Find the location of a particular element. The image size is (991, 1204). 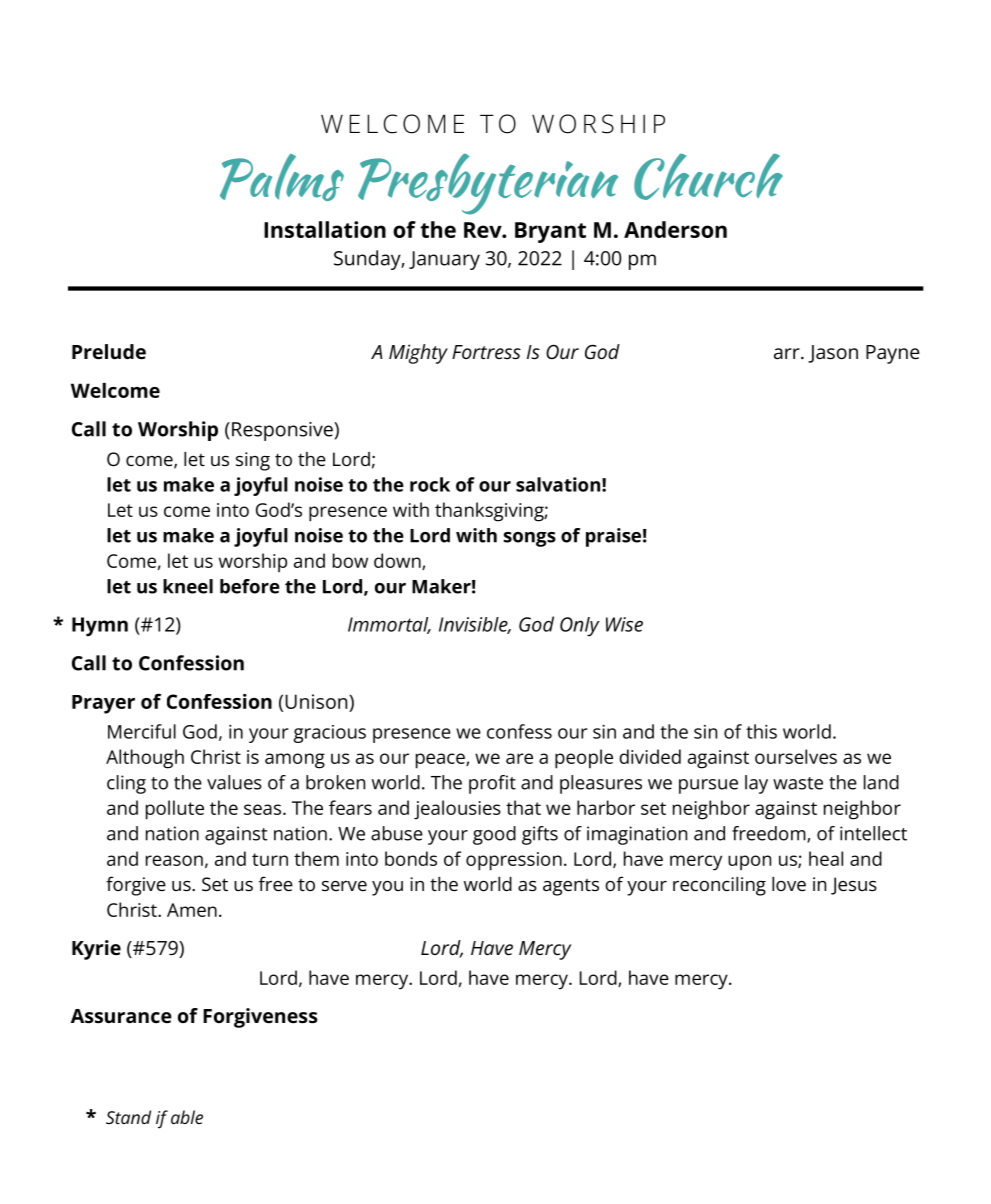

Prelude is located at coordinates (109, 351).
